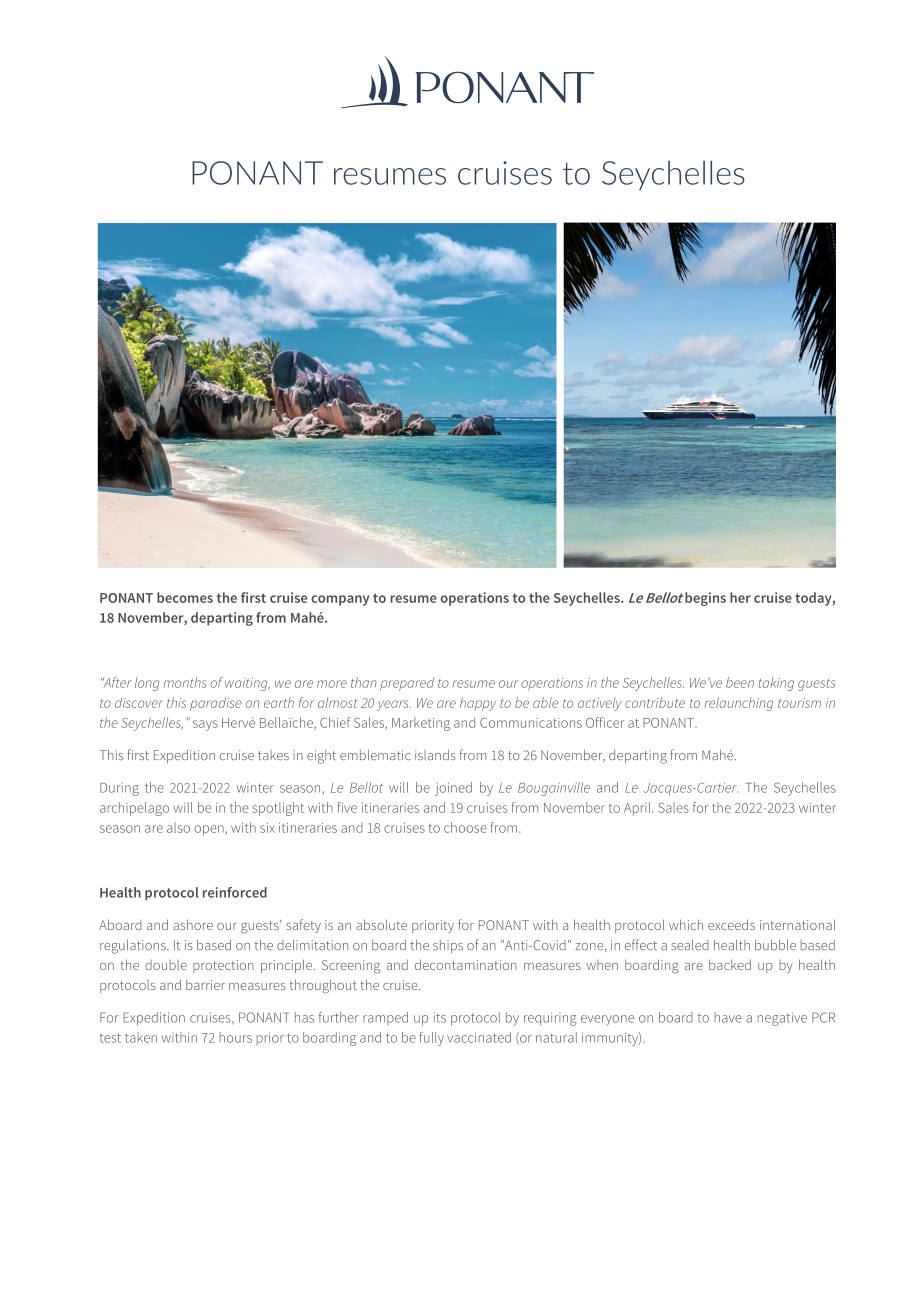 The image size is (924, 1308). I want to click on also, so click(178, 827).
